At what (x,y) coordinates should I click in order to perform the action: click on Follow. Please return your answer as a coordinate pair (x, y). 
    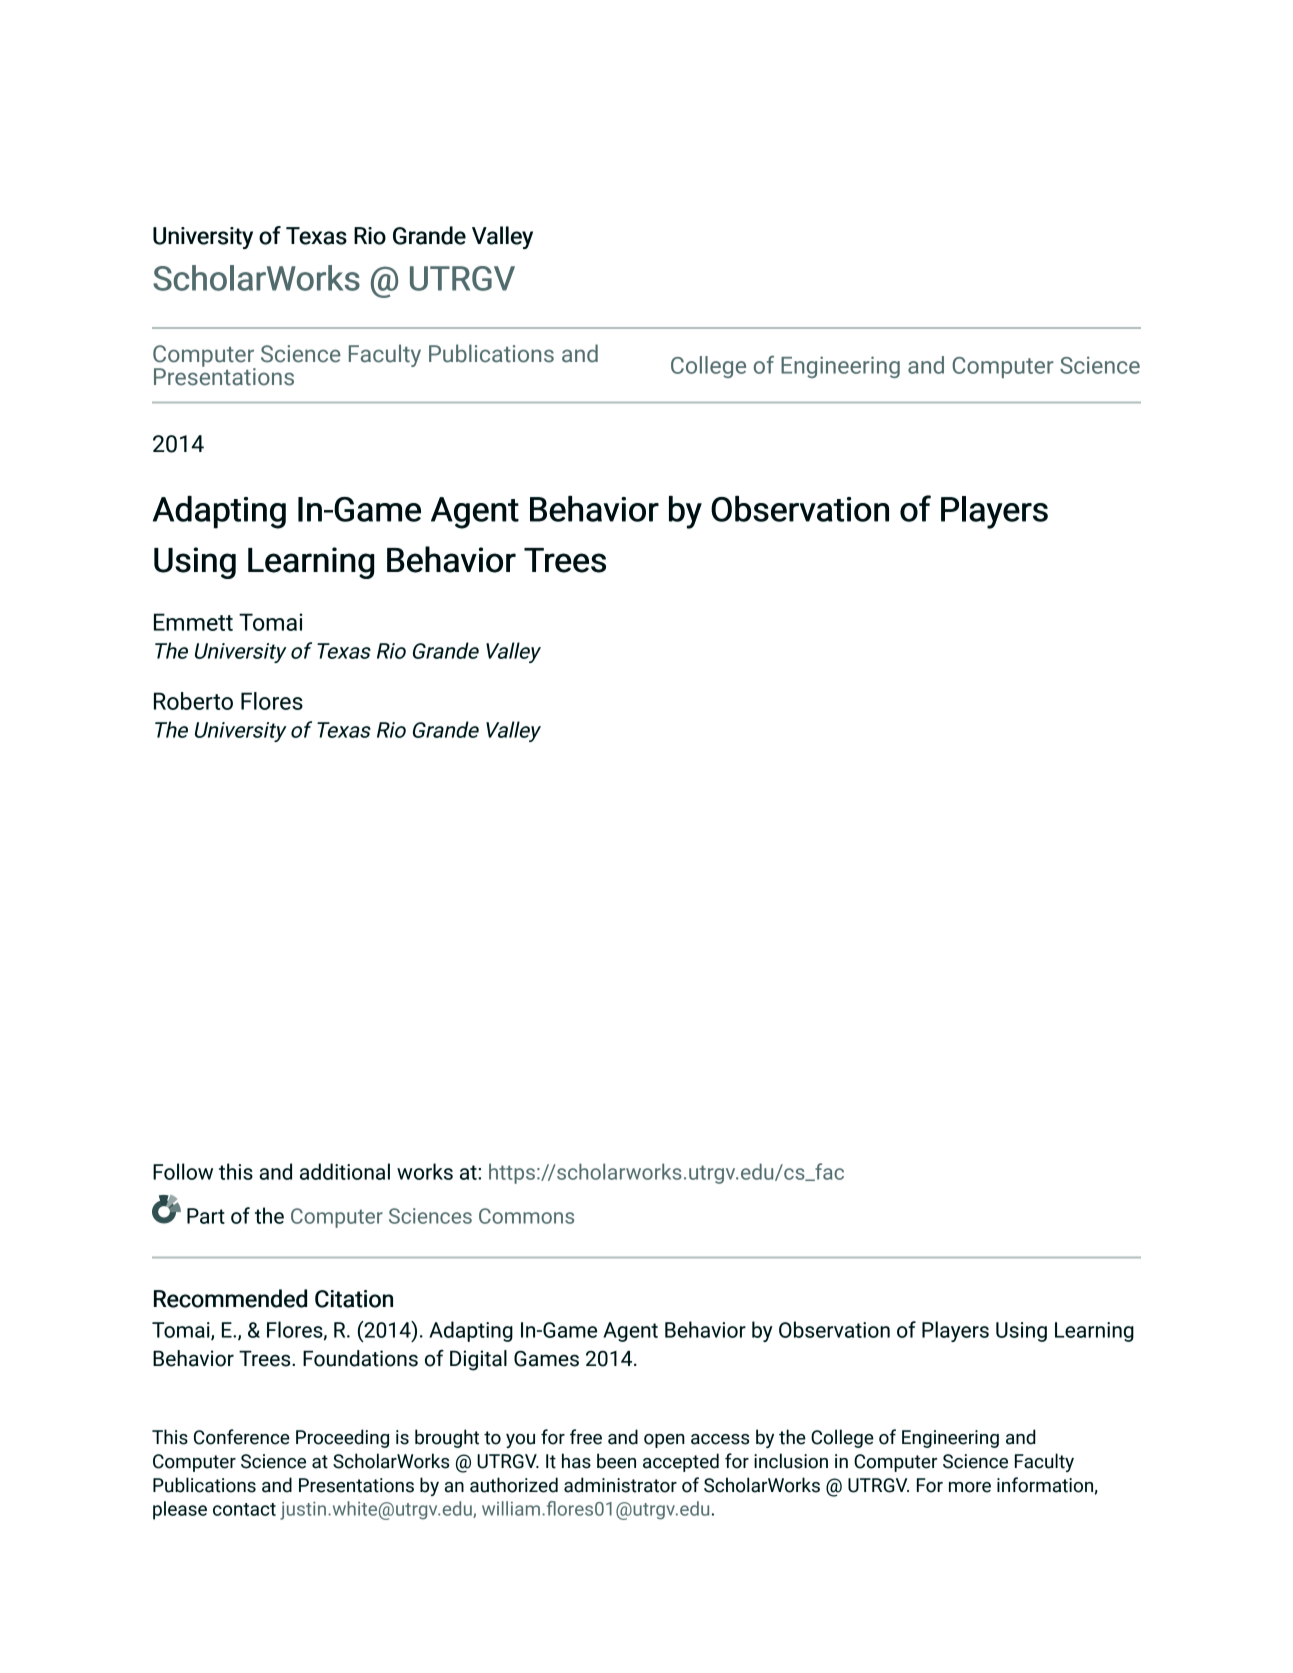
    Looking at the image, I should click on (183, 1171).
